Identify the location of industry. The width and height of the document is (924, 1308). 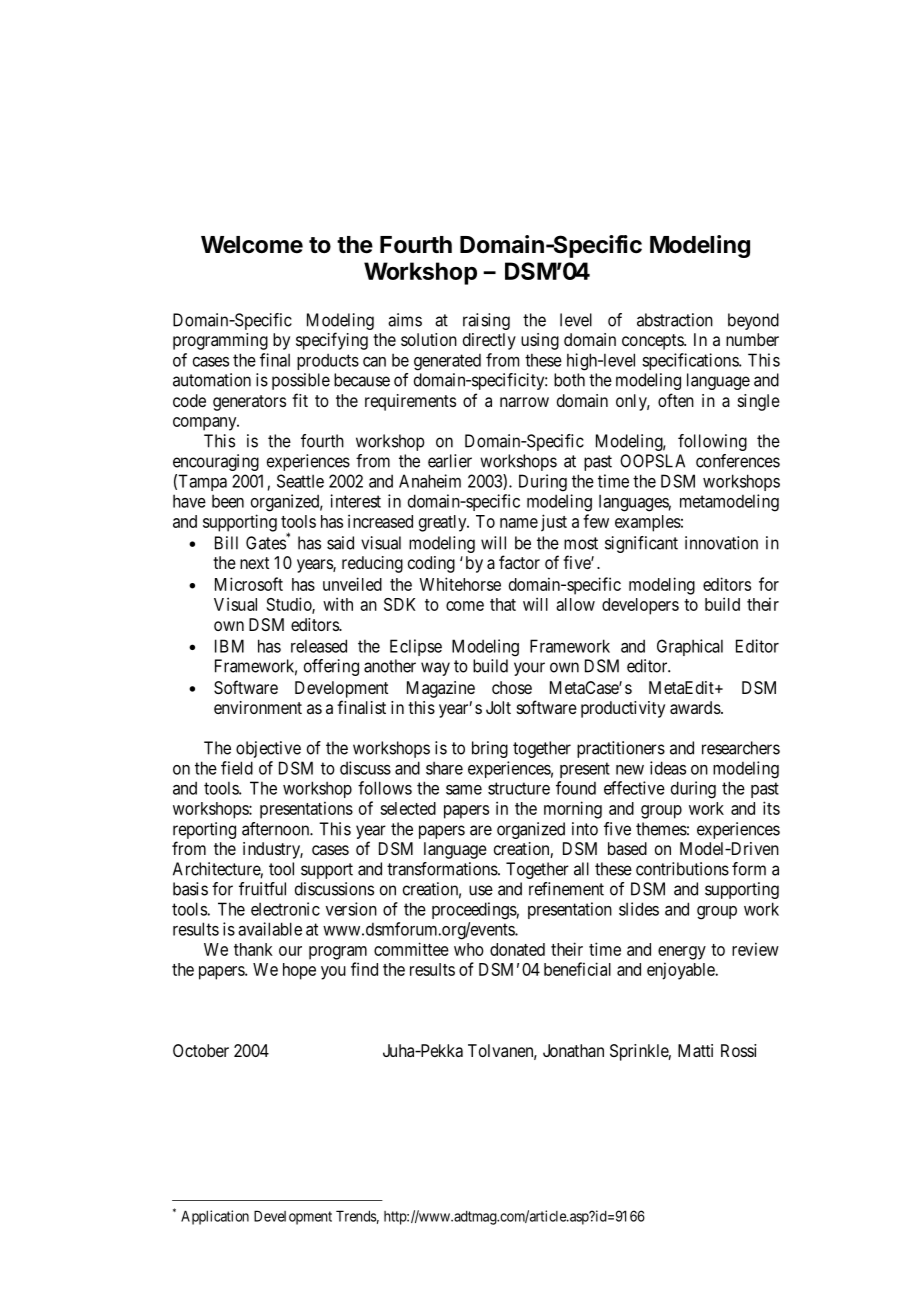
(273, 850).
